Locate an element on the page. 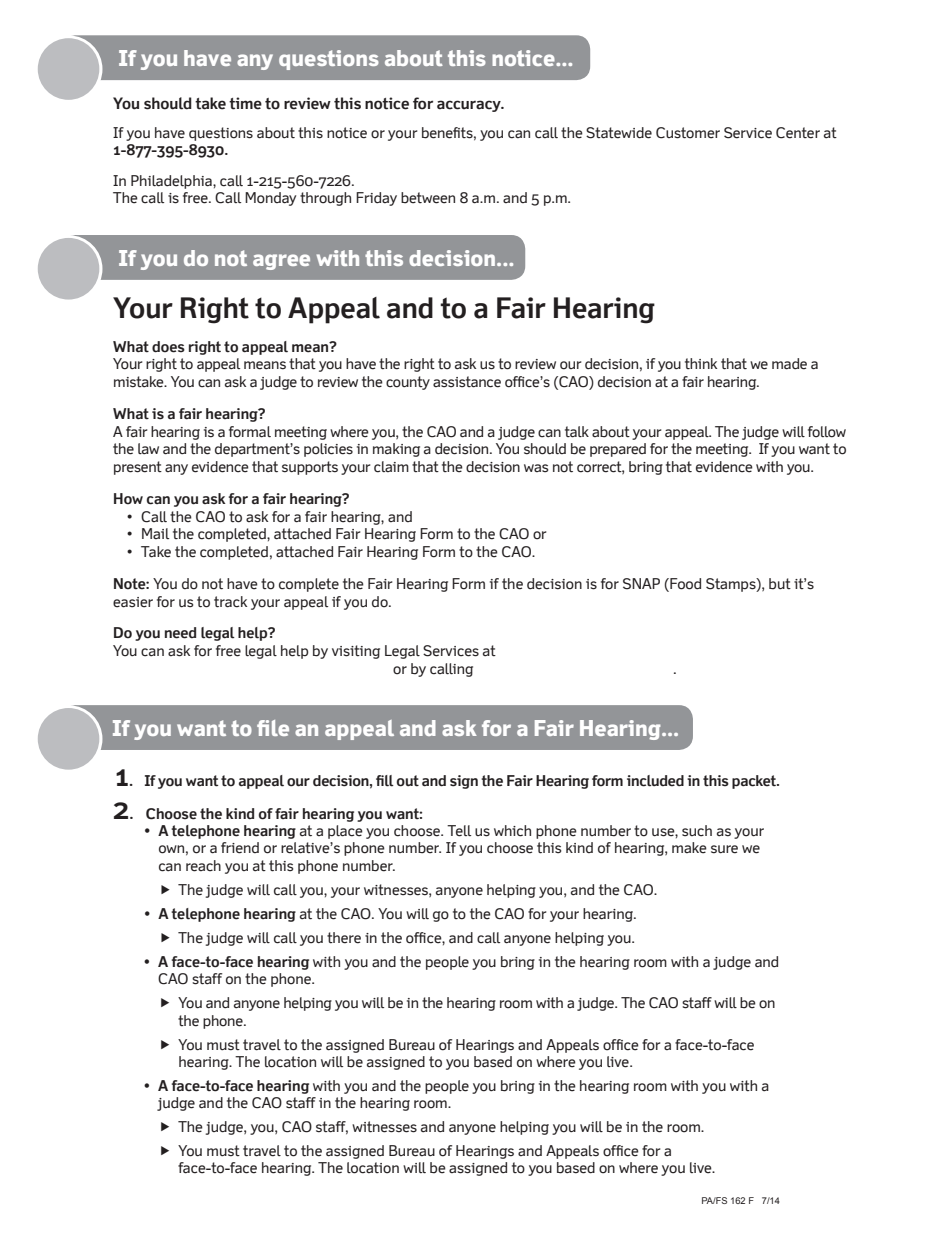 This page has height=1233, width=952. visiting is located at coordinates (356, 652).
